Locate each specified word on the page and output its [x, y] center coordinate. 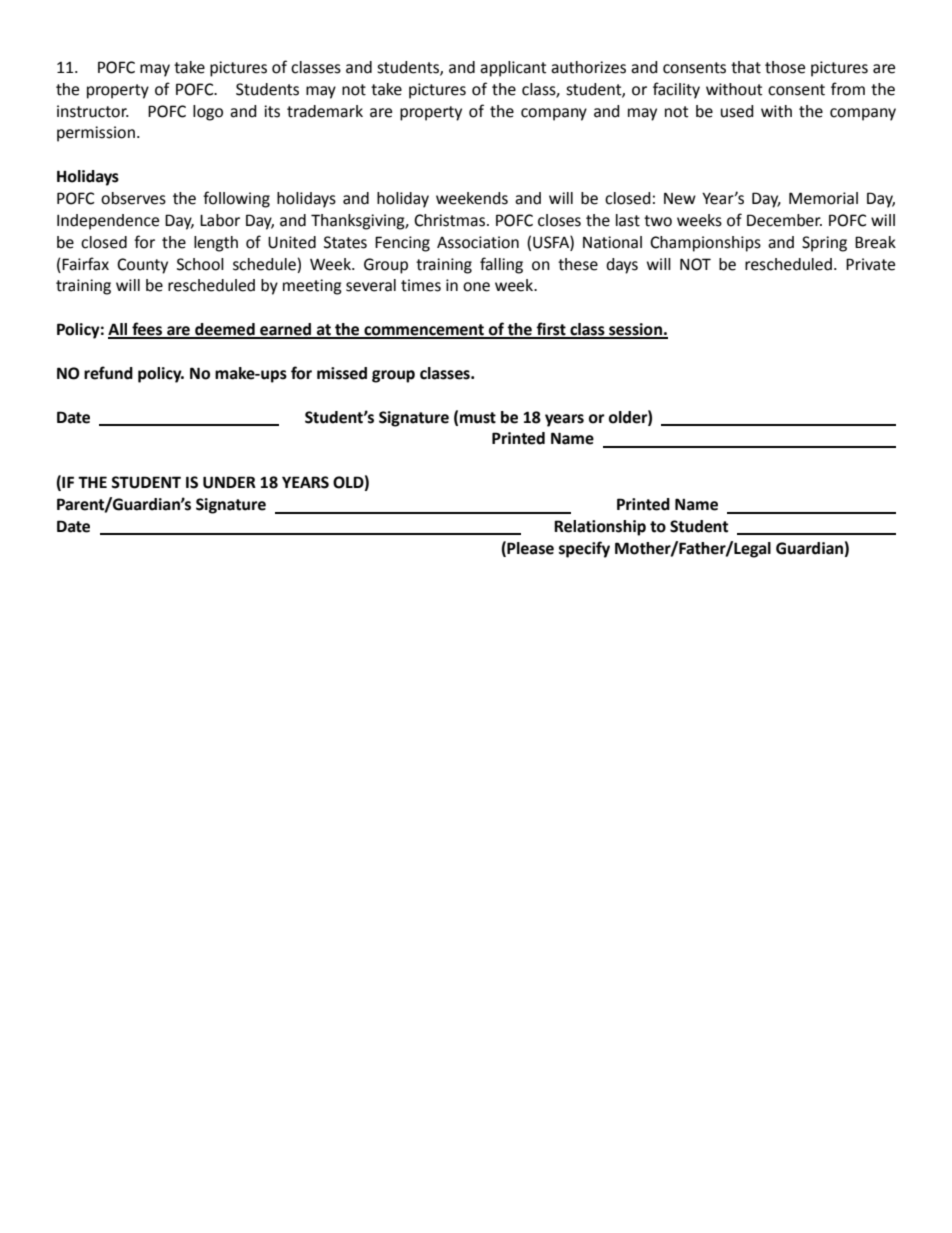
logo [208, 113]
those [785, 67]
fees [147, 330]
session [635, 330]
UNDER [229, 482]
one [476, 287]
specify [584, 549]
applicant [513, 69]
